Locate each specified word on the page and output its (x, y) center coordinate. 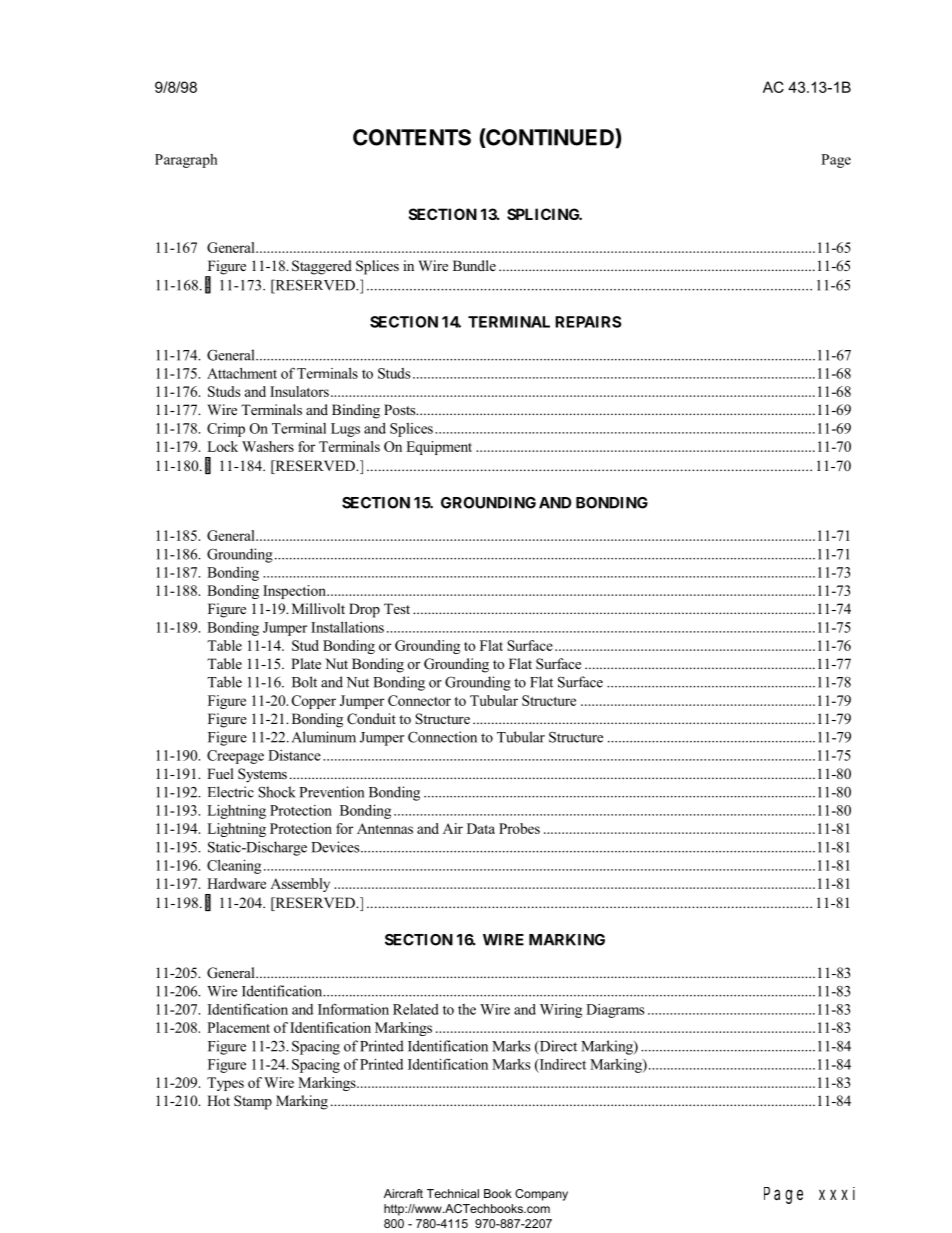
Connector (419, 700)
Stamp (253, 1102)
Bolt (304, 682)
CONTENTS (412, 137)
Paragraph (186, 161)
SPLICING (544, 214)
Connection (442, 737)
